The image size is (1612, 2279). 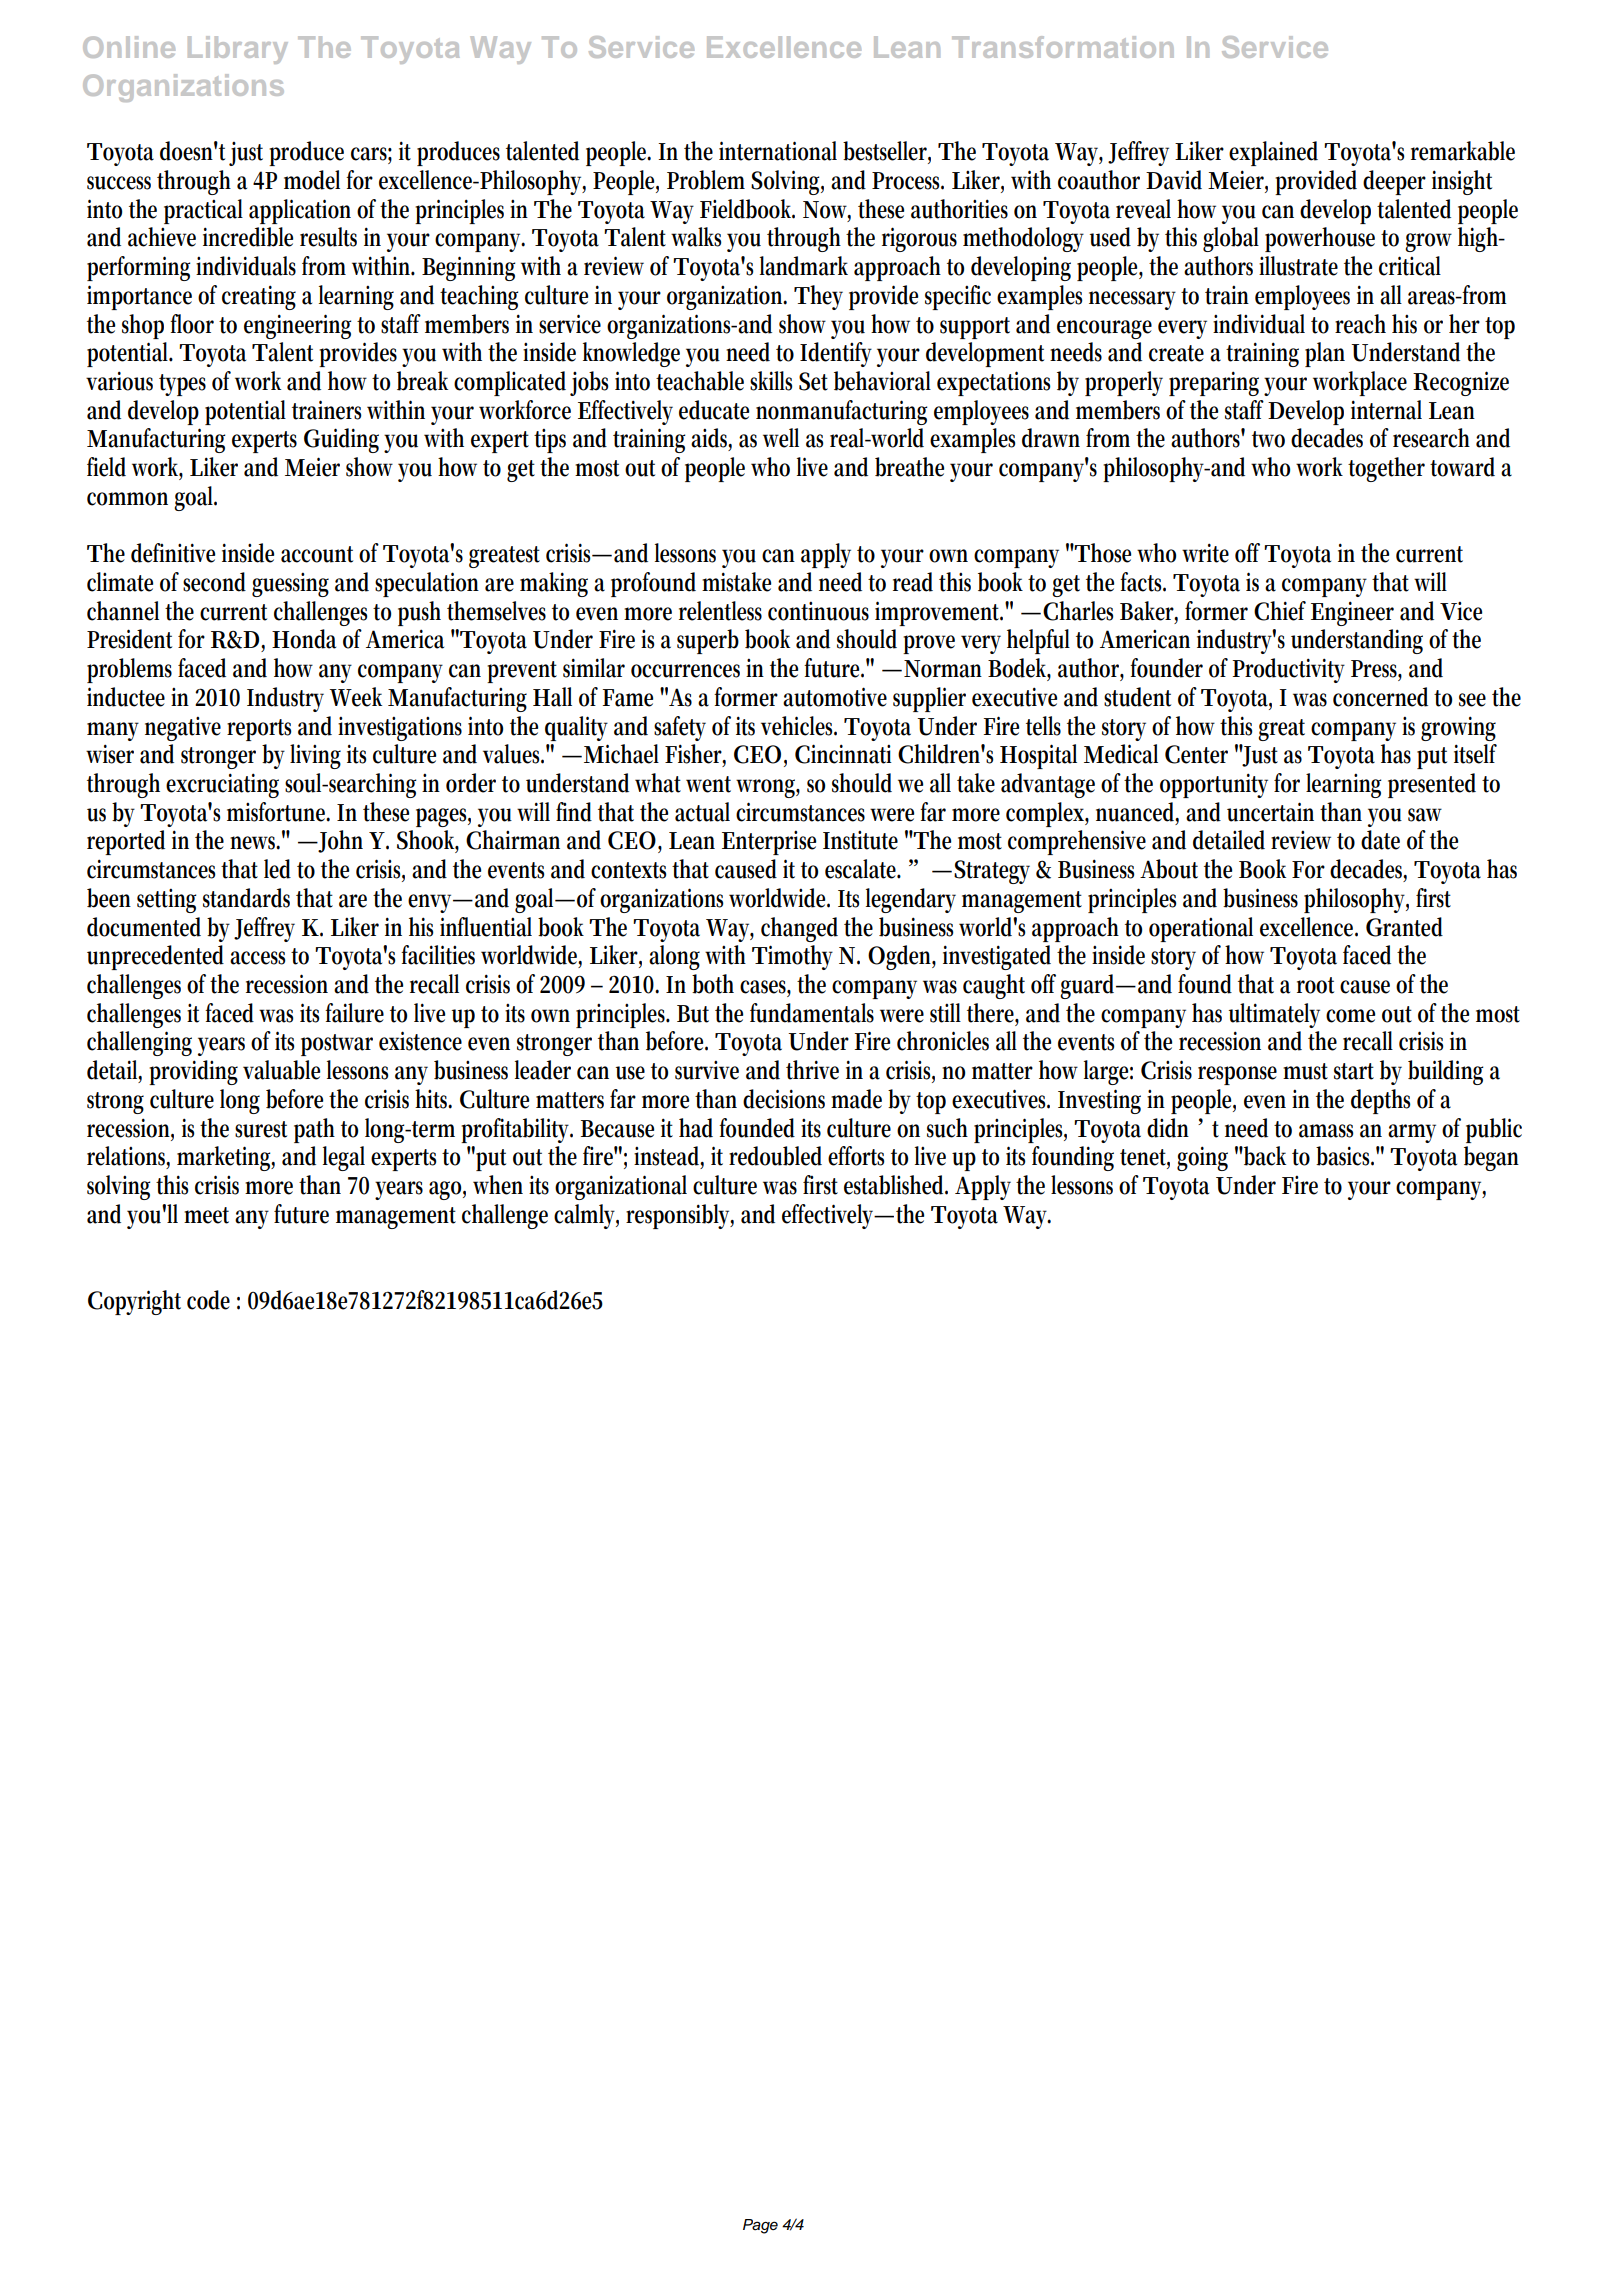 I want to click on code, so click(x=208, y=1300).
